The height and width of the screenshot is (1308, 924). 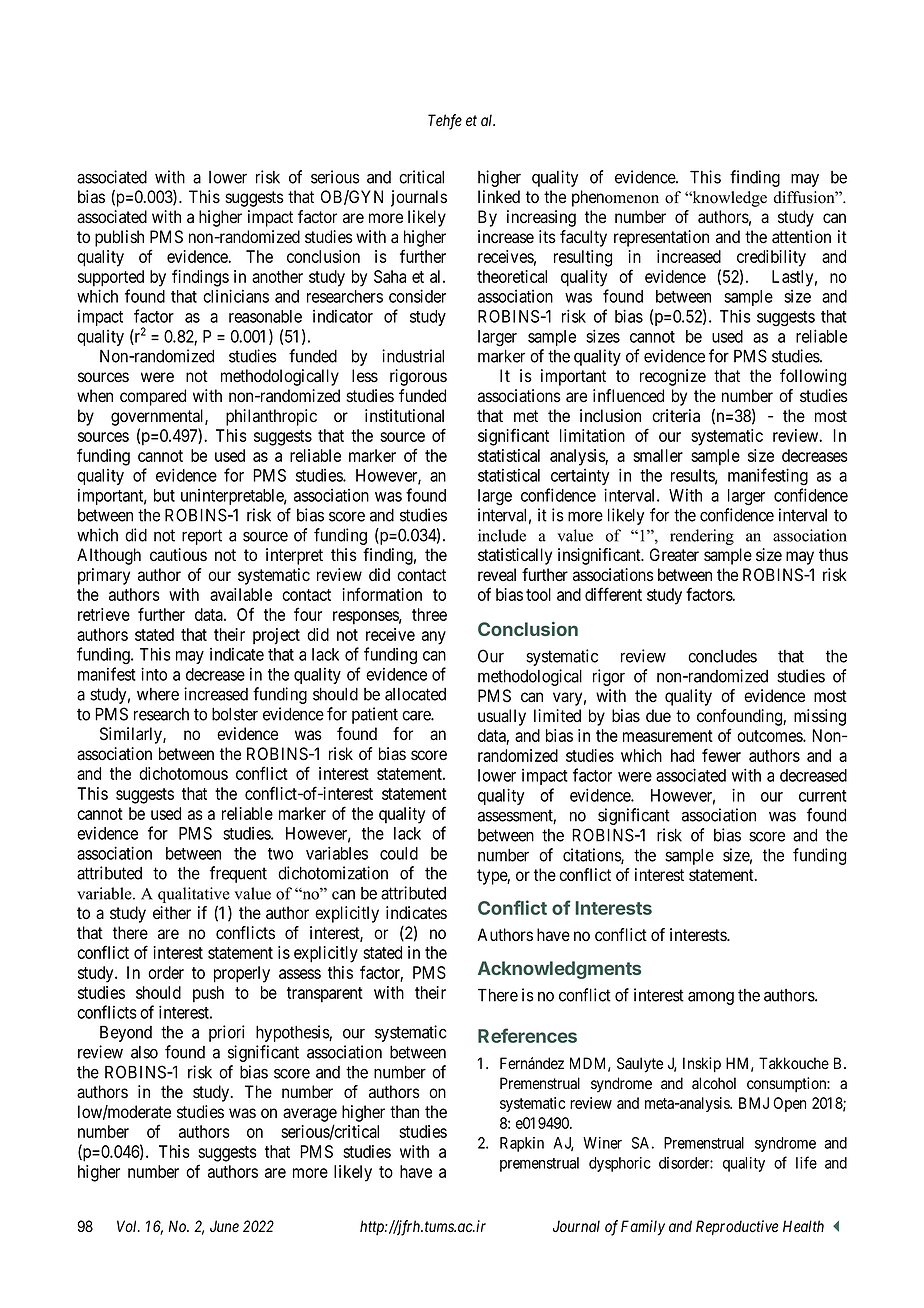 I want to click on report, so click(x=202, y=537).
